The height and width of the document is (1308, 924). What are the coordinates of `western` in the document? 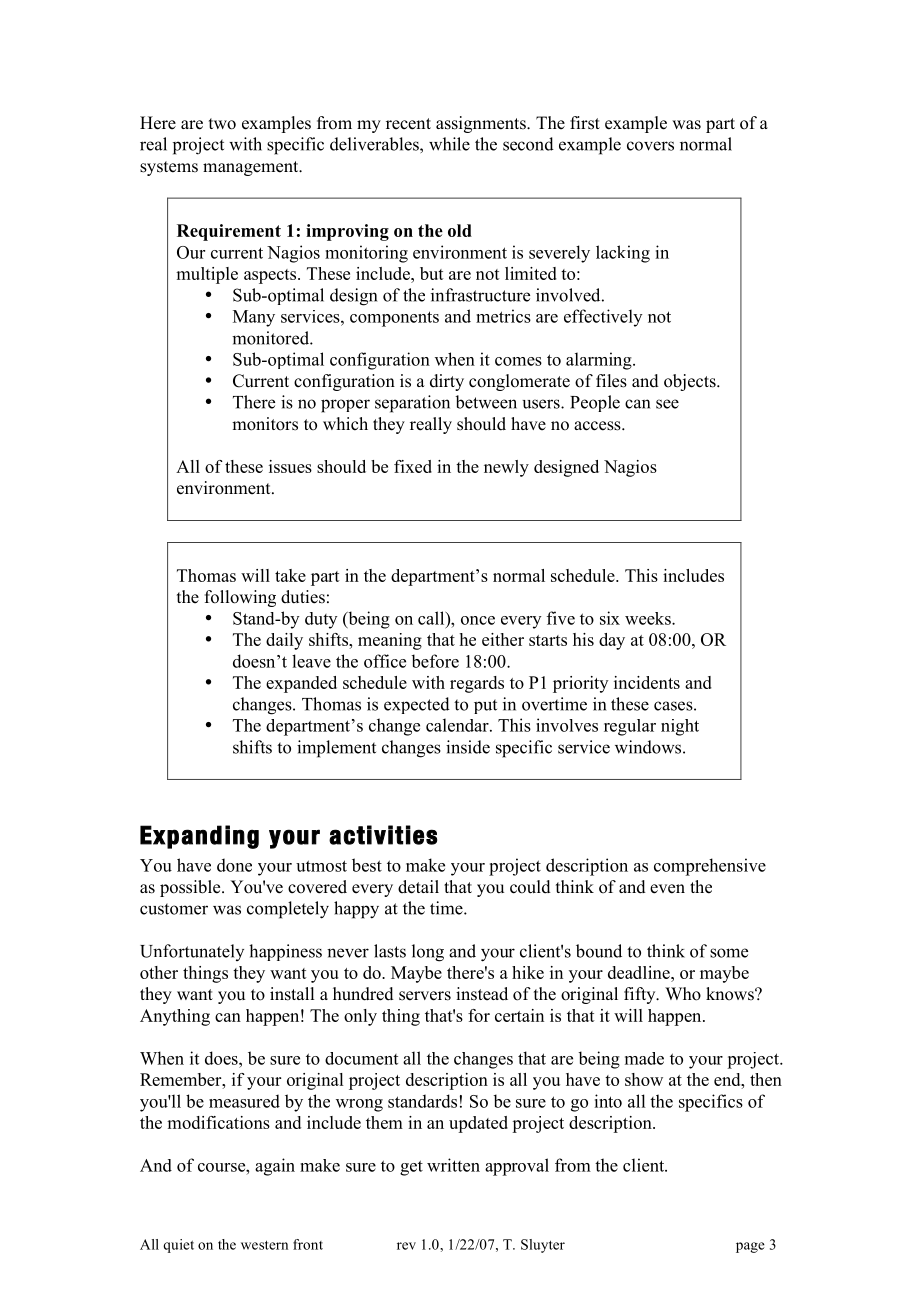 It's located at (264, 1245).
